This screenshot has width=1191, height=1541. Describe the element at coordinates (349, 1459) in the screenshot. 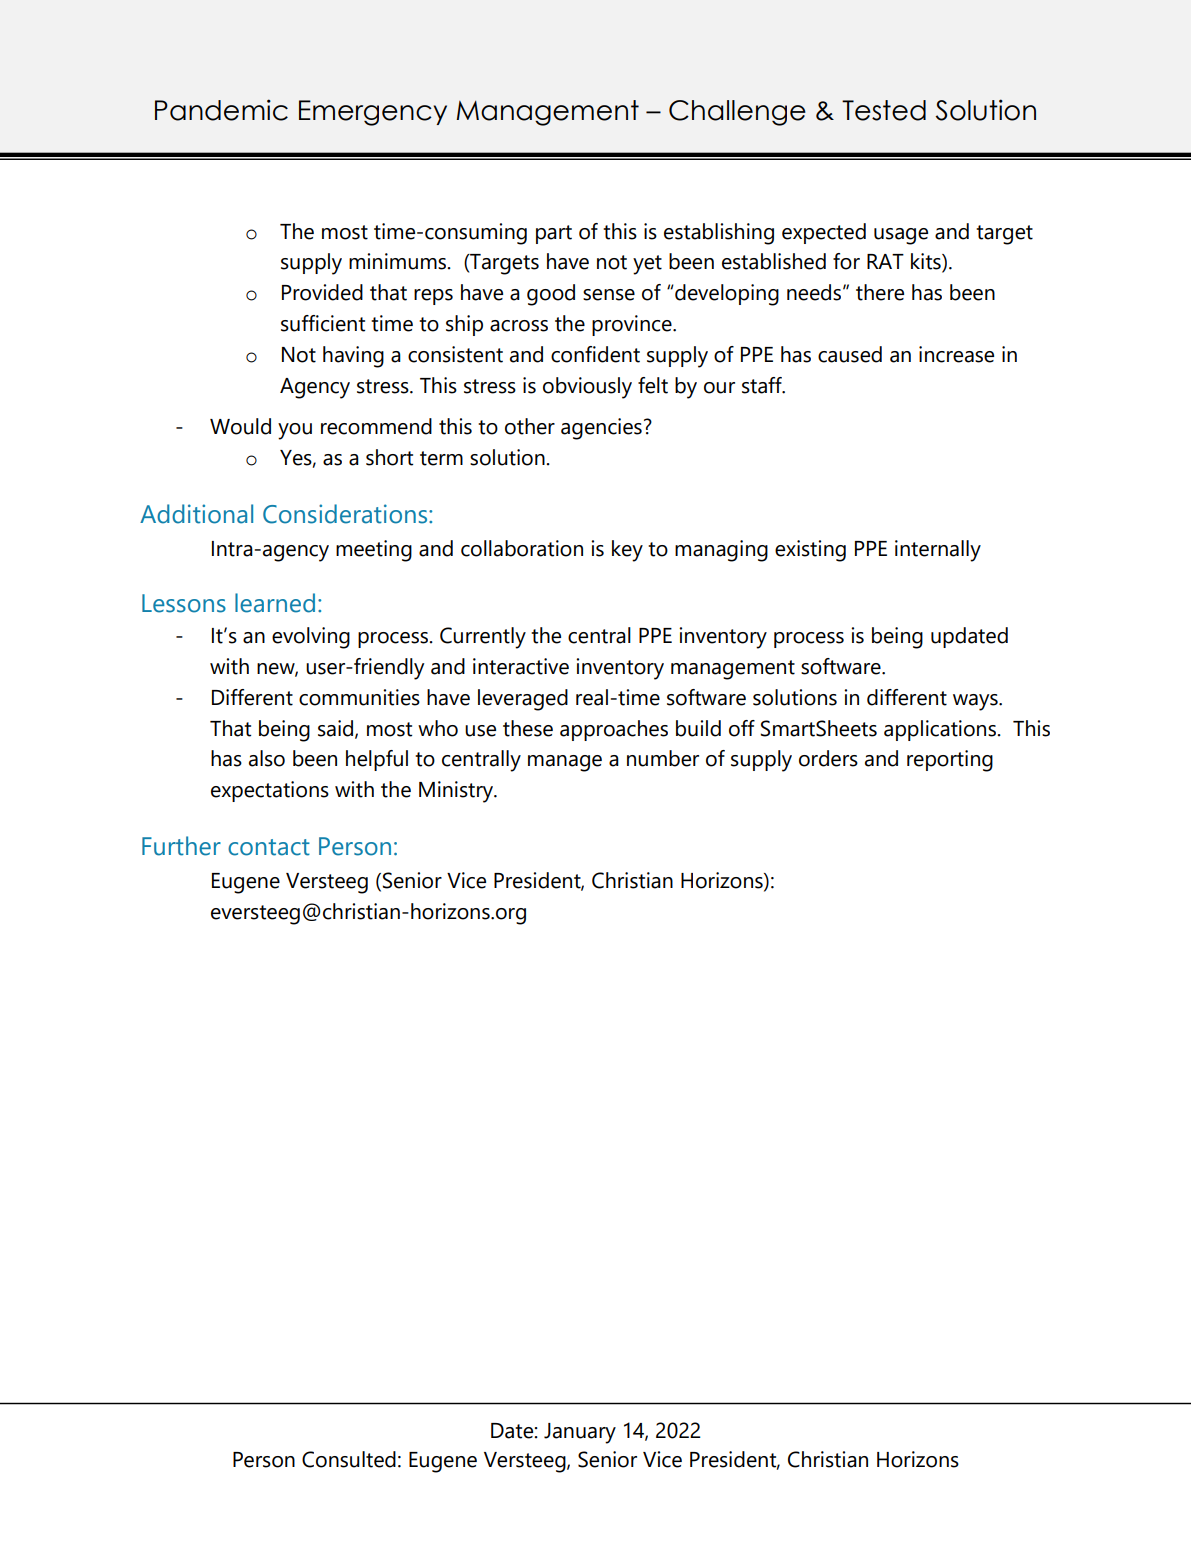

I see `Consulted` at that location.
